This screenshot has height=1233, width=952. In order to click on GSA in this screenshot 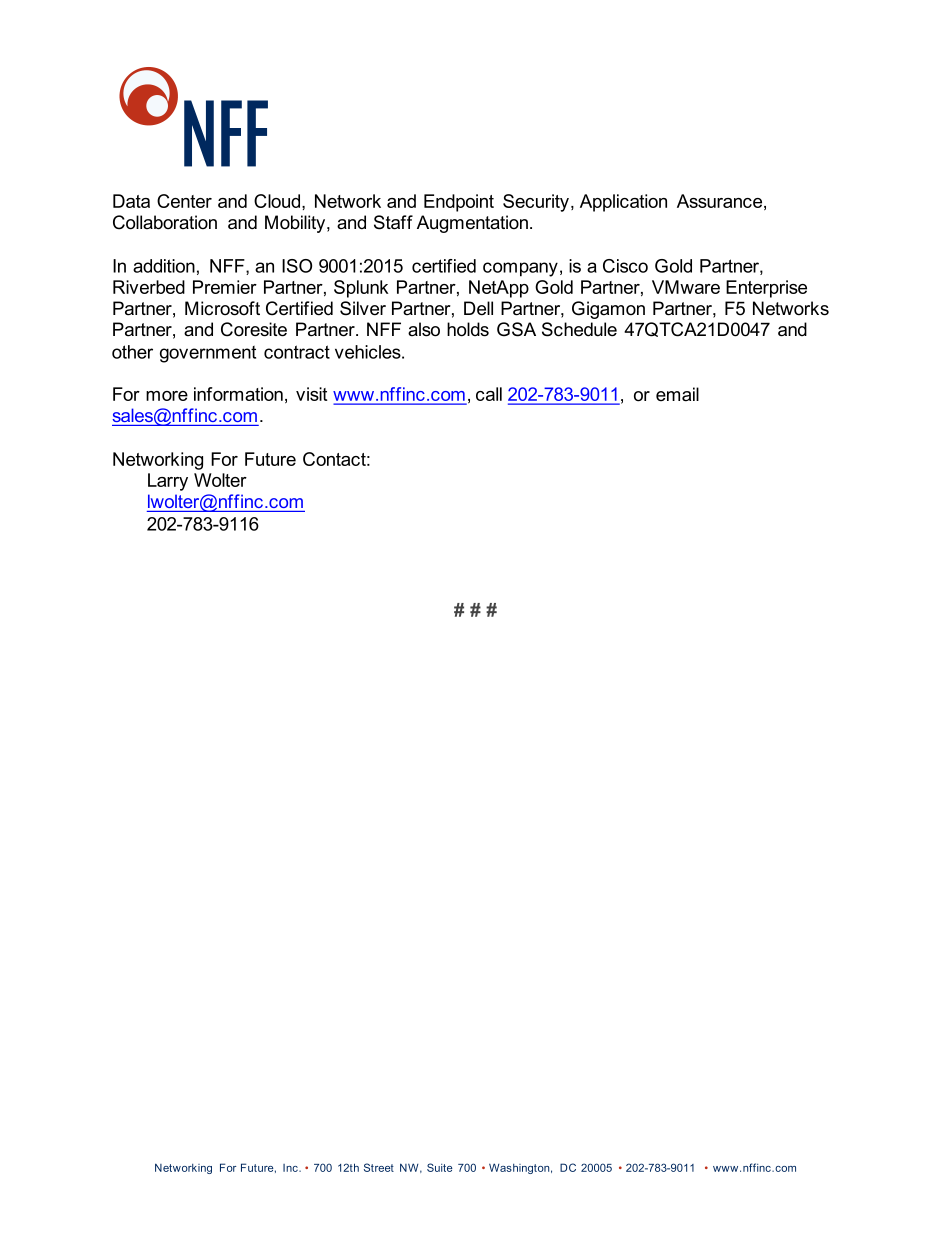, I will do `click(516, 329)`.
